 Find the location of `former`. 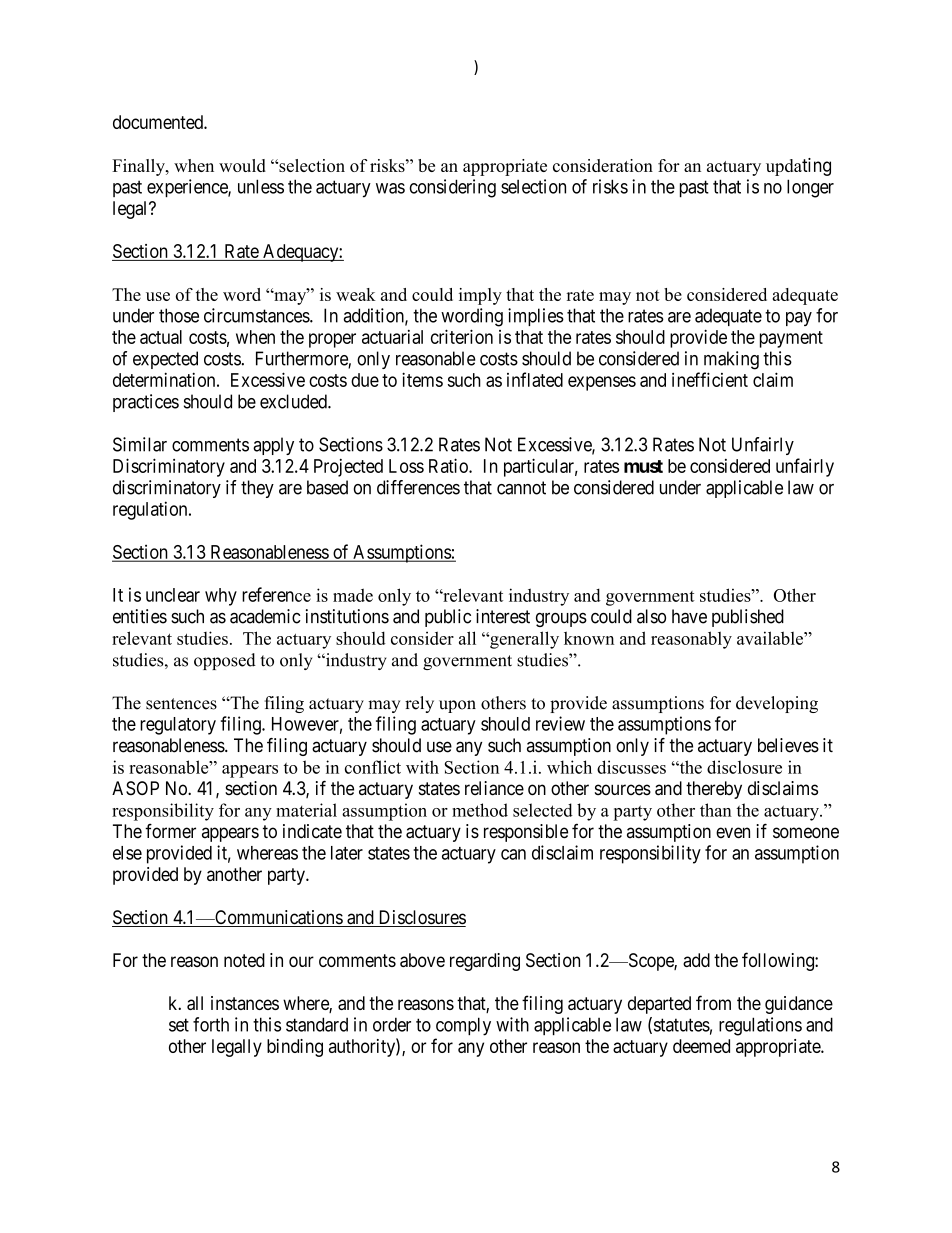

former is located at coordinates (170, 830).
